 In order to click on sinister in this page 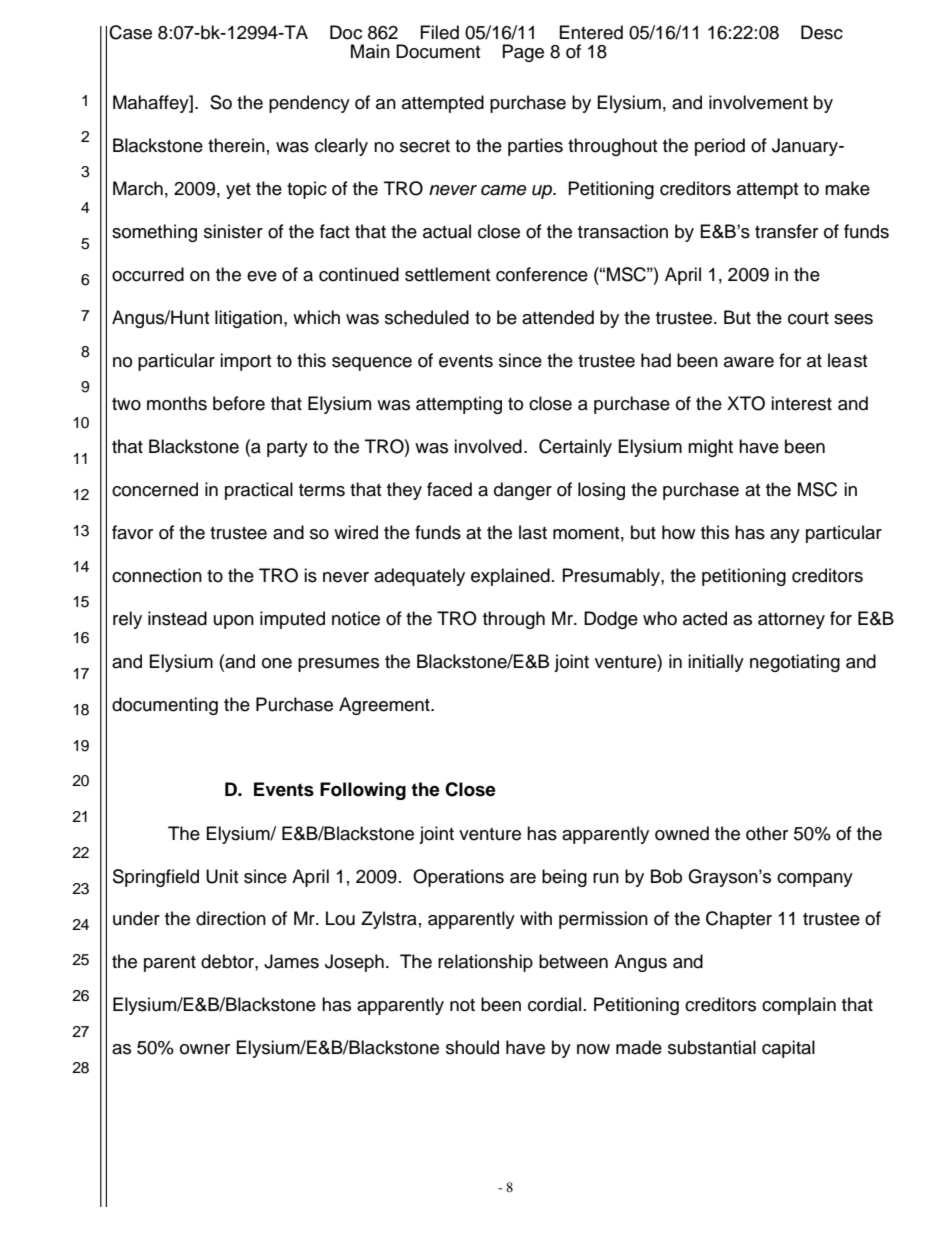, I will do `click(233, 231)`.
